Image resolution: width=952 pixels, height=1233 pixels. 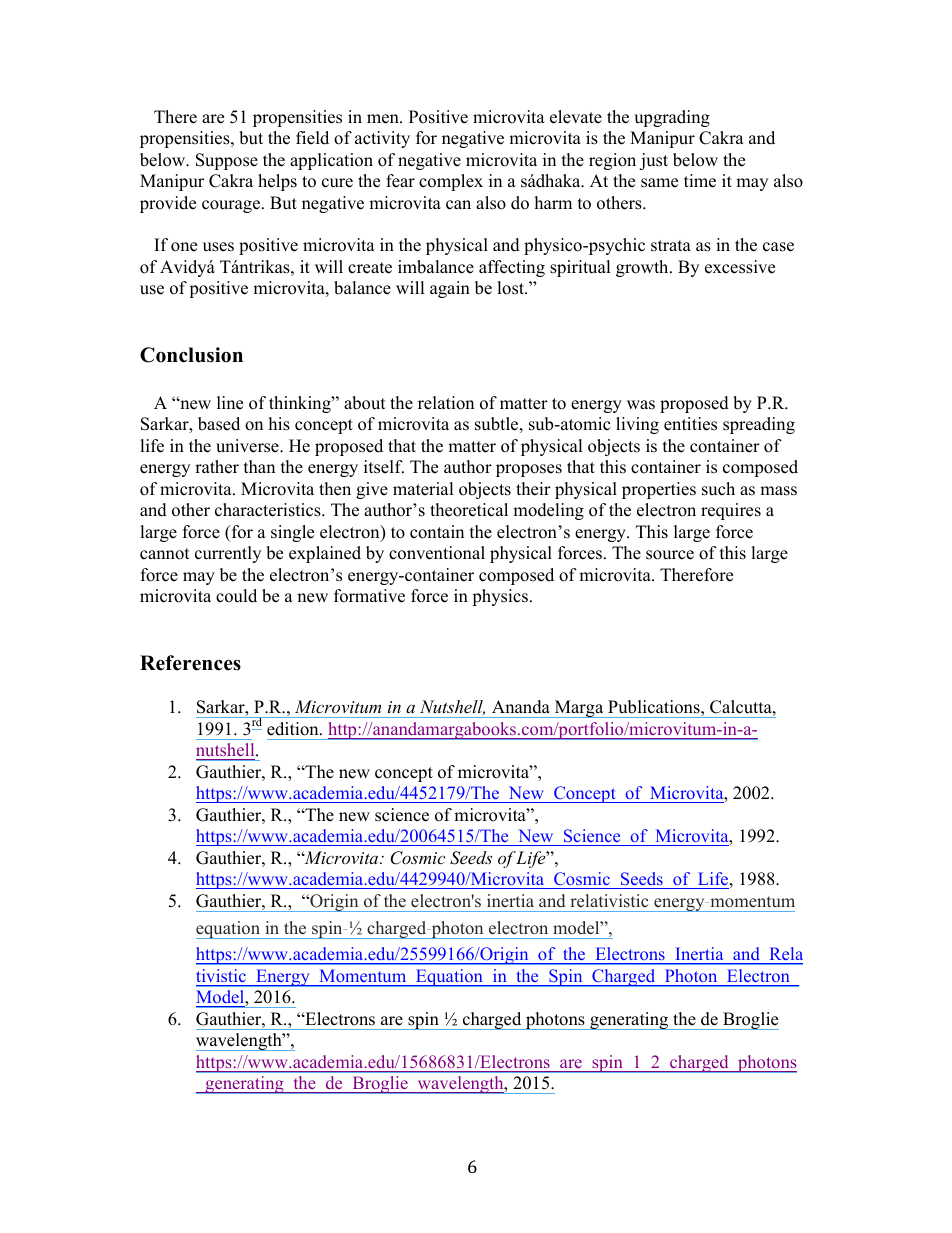 What do you see at coordinates (227, 161) in the image?
I see `Suppose` at bounding box center [227, 161].
